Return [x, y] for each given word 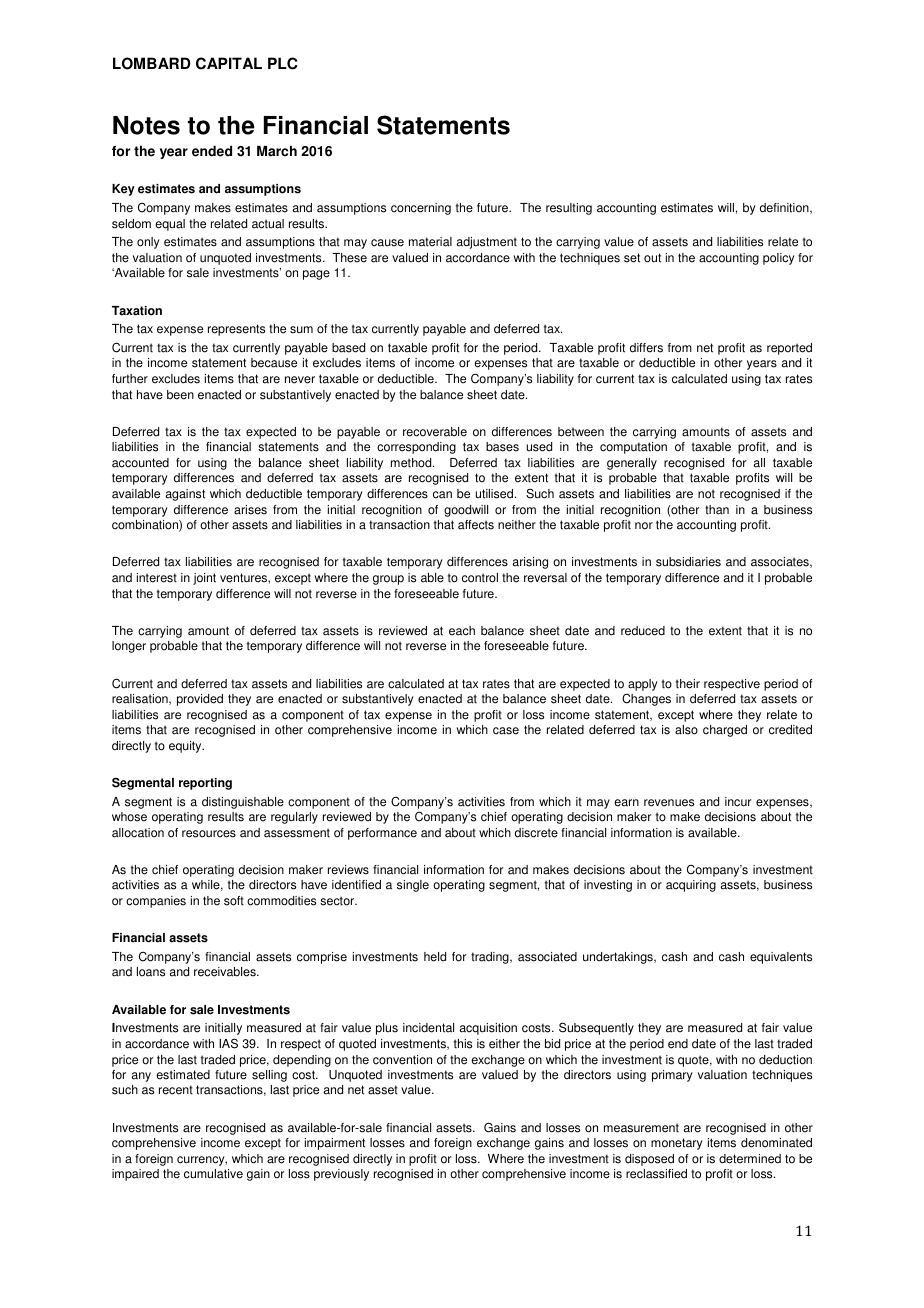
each [462, 631]
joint [204, 579]
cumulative [213, 1174]
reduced [643, 631]
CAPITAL [229, 63]
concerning [421, 209]
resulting [569, 209]
